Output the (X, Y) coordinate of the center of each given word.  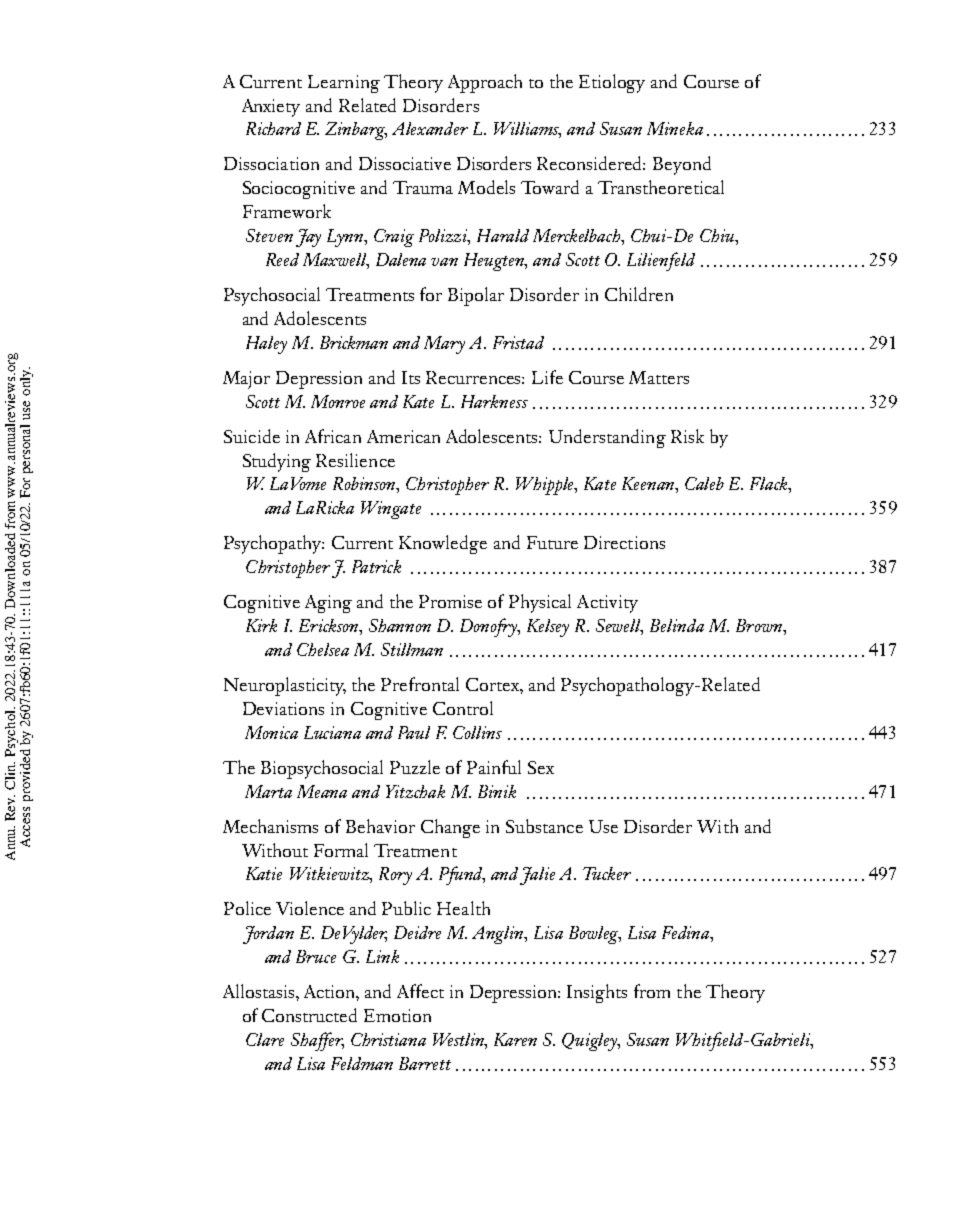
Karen (515, 1039)
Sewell (619, 627)
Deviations (283, 708)
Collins (477, 732)
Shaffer (317, 1041)
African (333, 436)
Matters (659, 377)
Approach (485, 83)
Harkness (494, 401)
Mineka (675, 128)
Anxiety (271, 108)
